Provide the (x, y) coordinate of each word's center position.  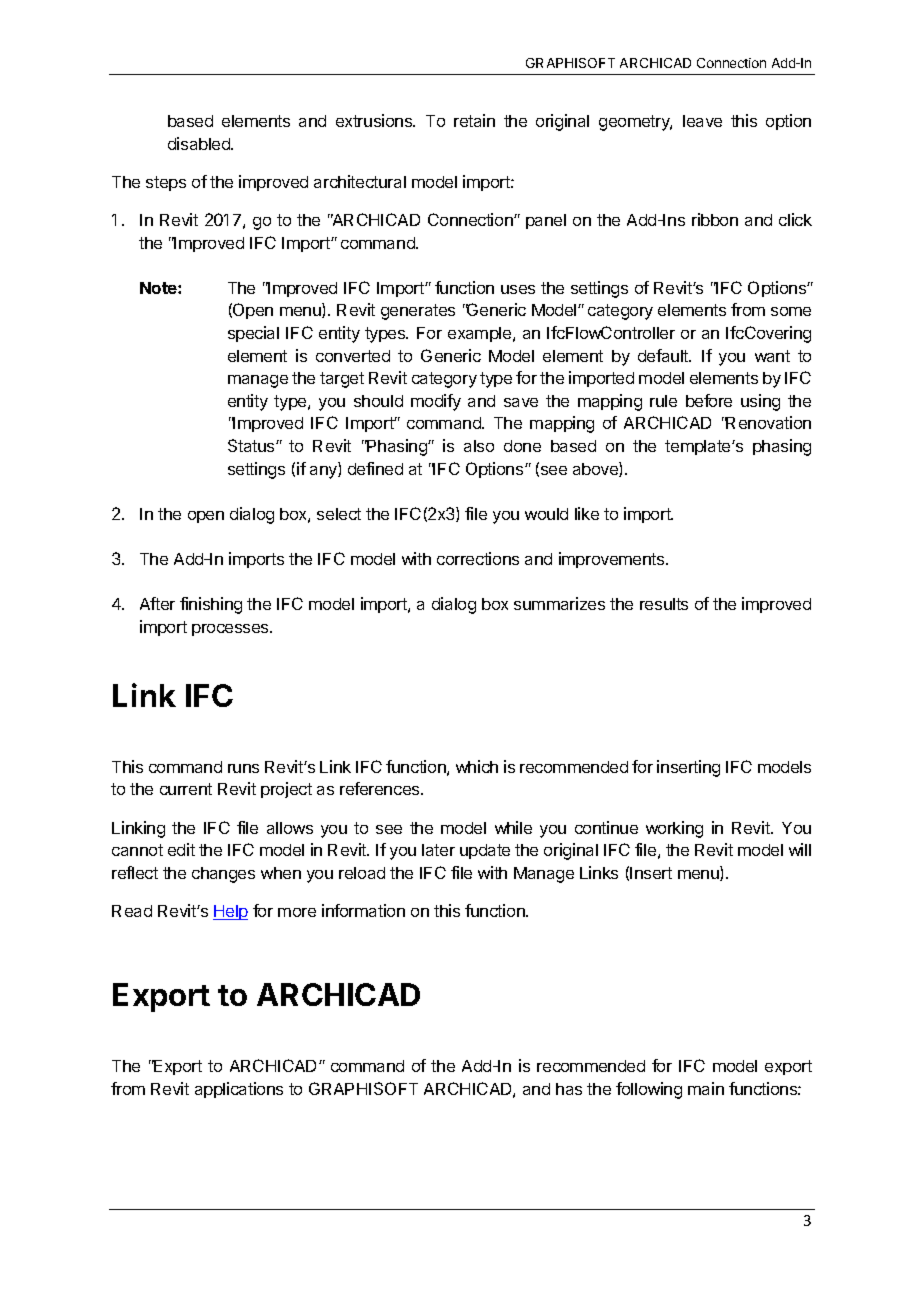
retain (474, 120)
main (706, 1088)
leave (702, 121)
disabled (200, 143)
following (649, 1090)
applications (239, 1090)
